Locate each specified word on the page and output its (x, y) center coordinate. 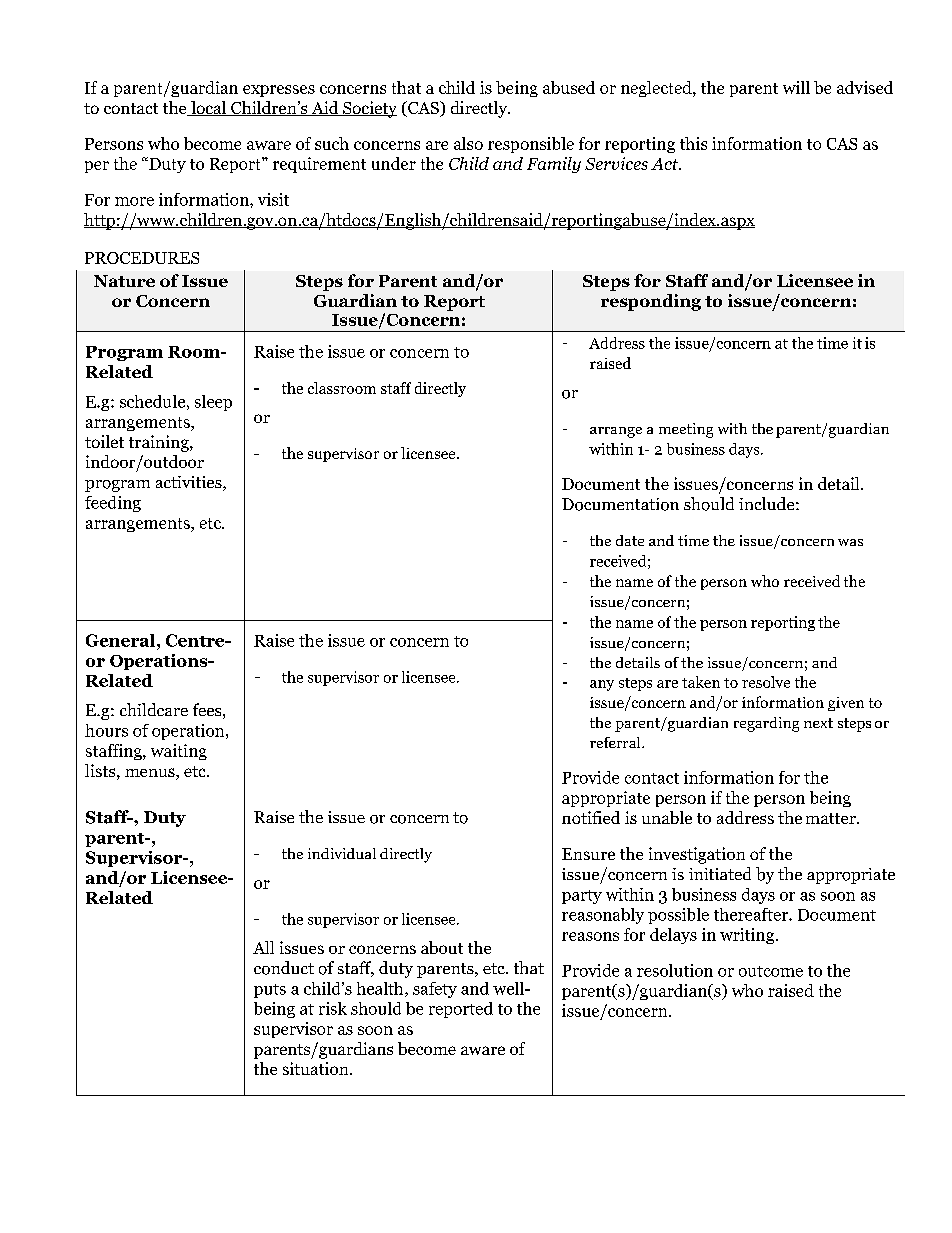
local (209, 108)
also (468, 143)
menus (151, 774)
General (122, 640)
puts (270, 991)
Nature (124, 281)
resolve (766, 682)
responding (651, 302)
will (796, 87)
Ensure (588, 854)
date (630, 540)
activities (190, 483)
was (850, 542)
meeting (686, 430)
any (602, 685)
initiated (720, 873)
